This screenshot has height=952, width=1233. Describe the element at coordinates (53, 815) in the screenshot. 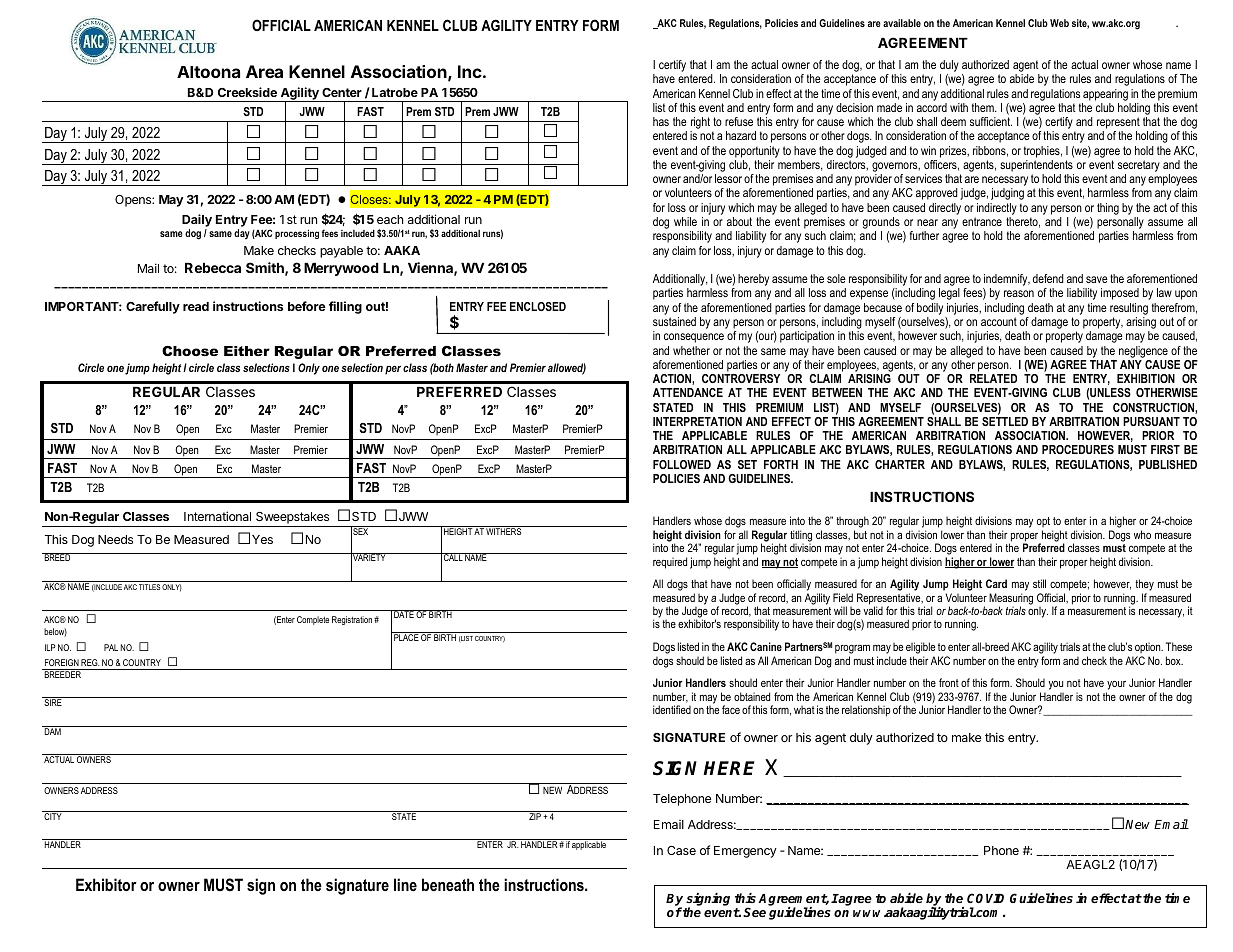

I see `CITY` at that location.
